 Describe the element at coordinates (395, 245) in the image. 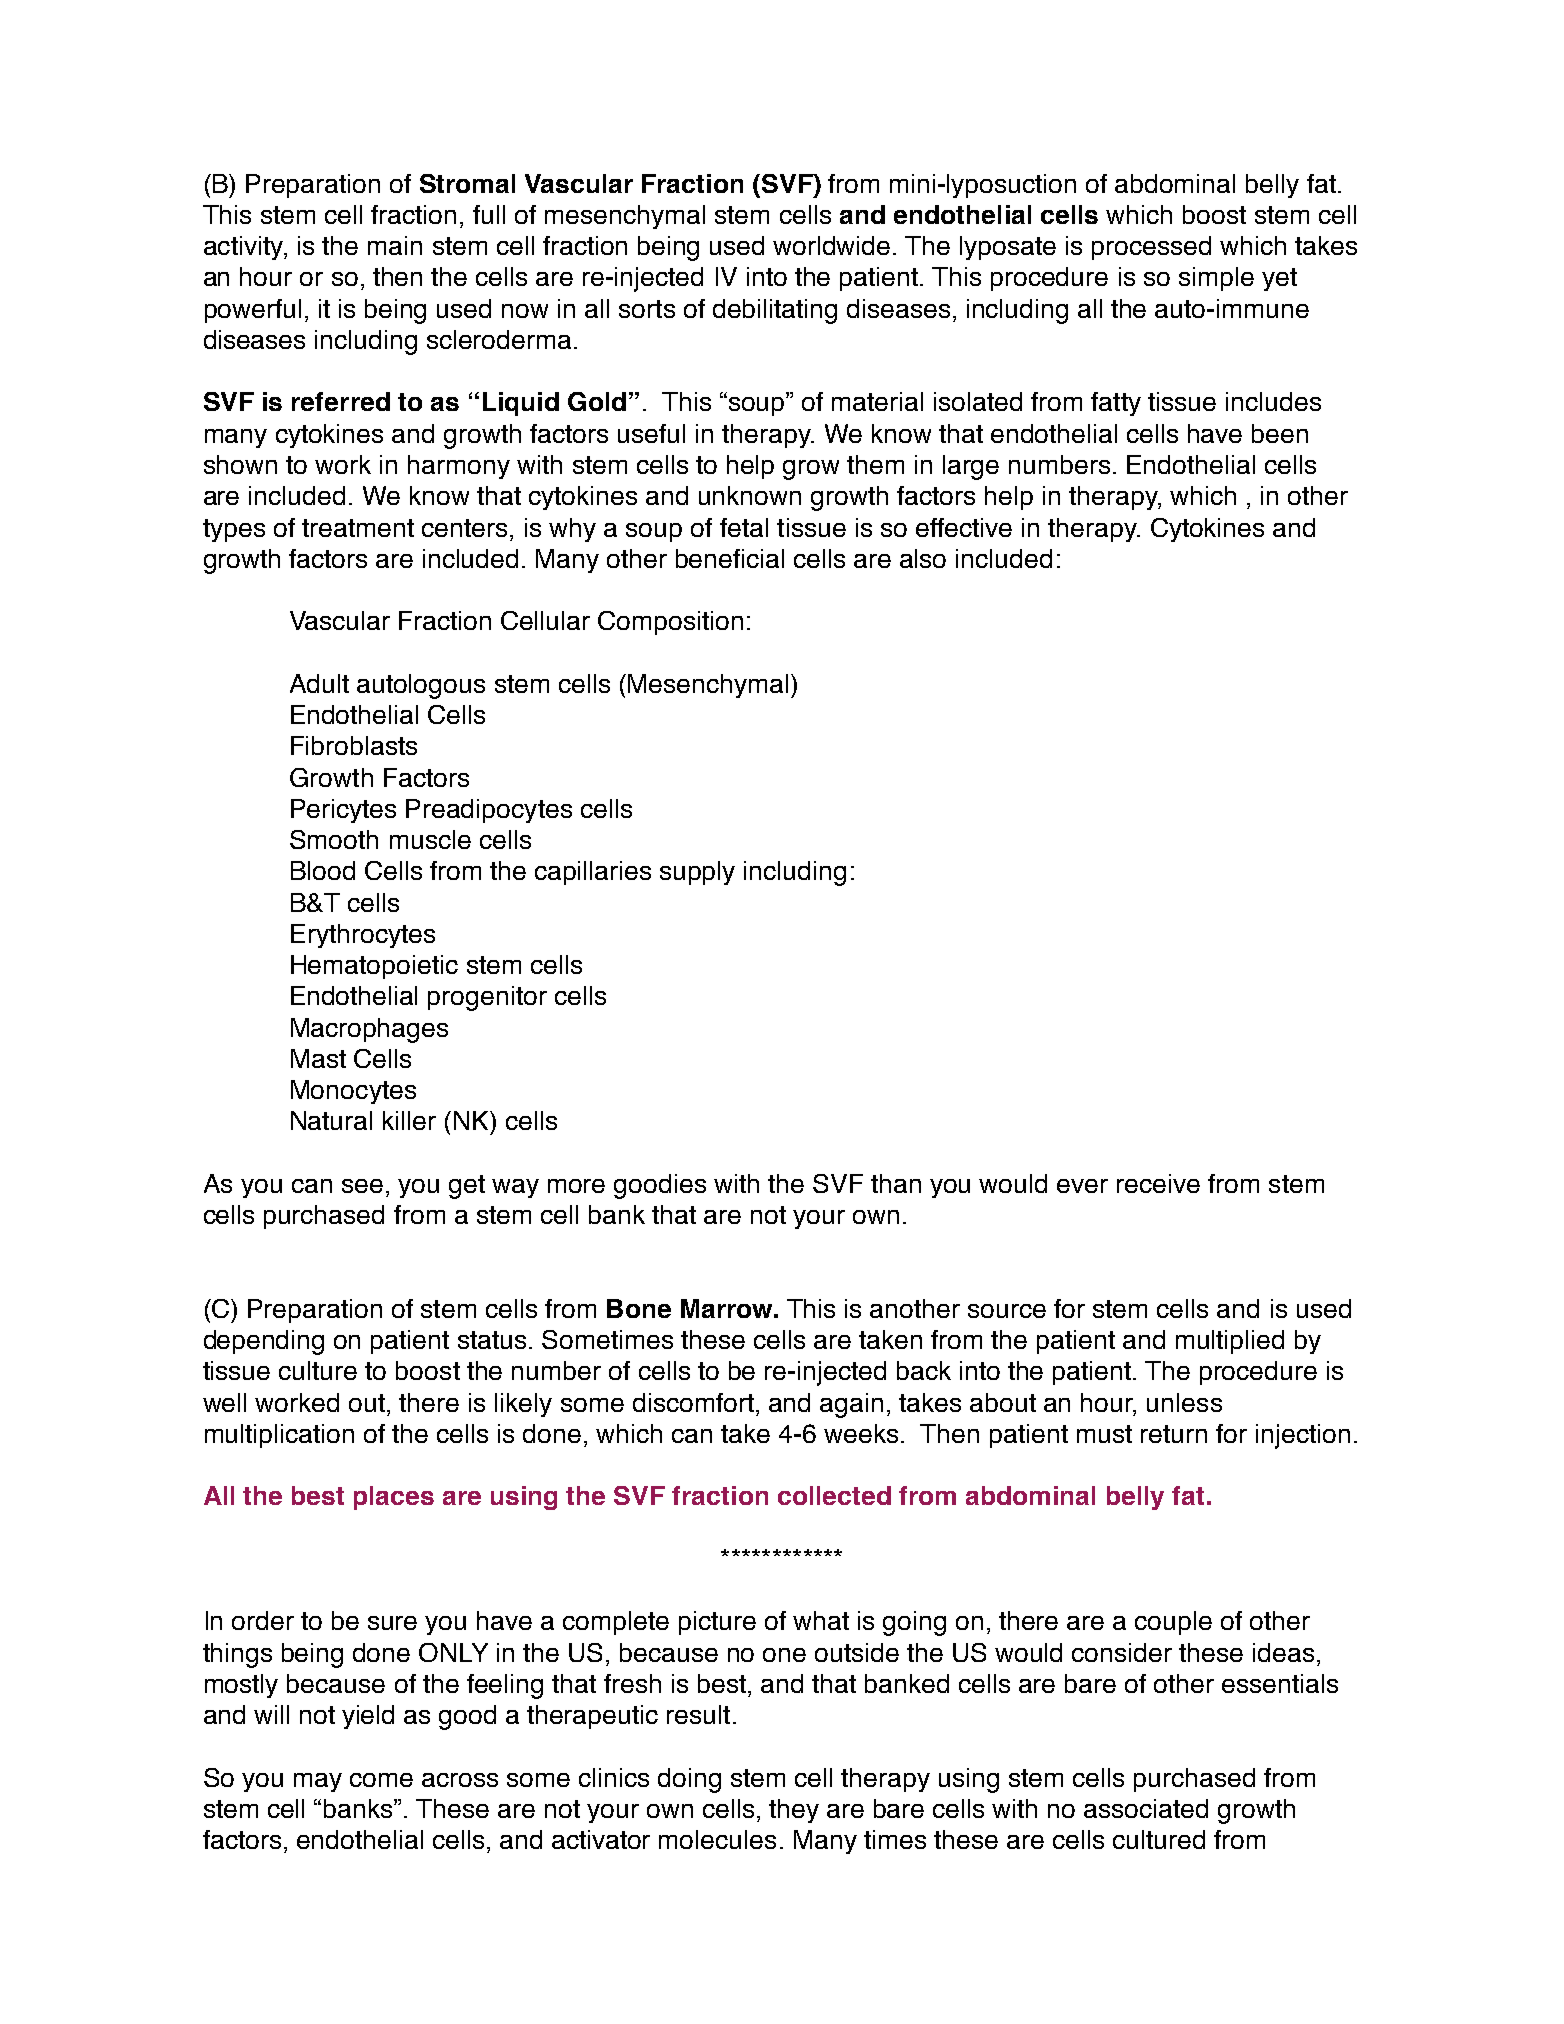

I see `main` at that location.
